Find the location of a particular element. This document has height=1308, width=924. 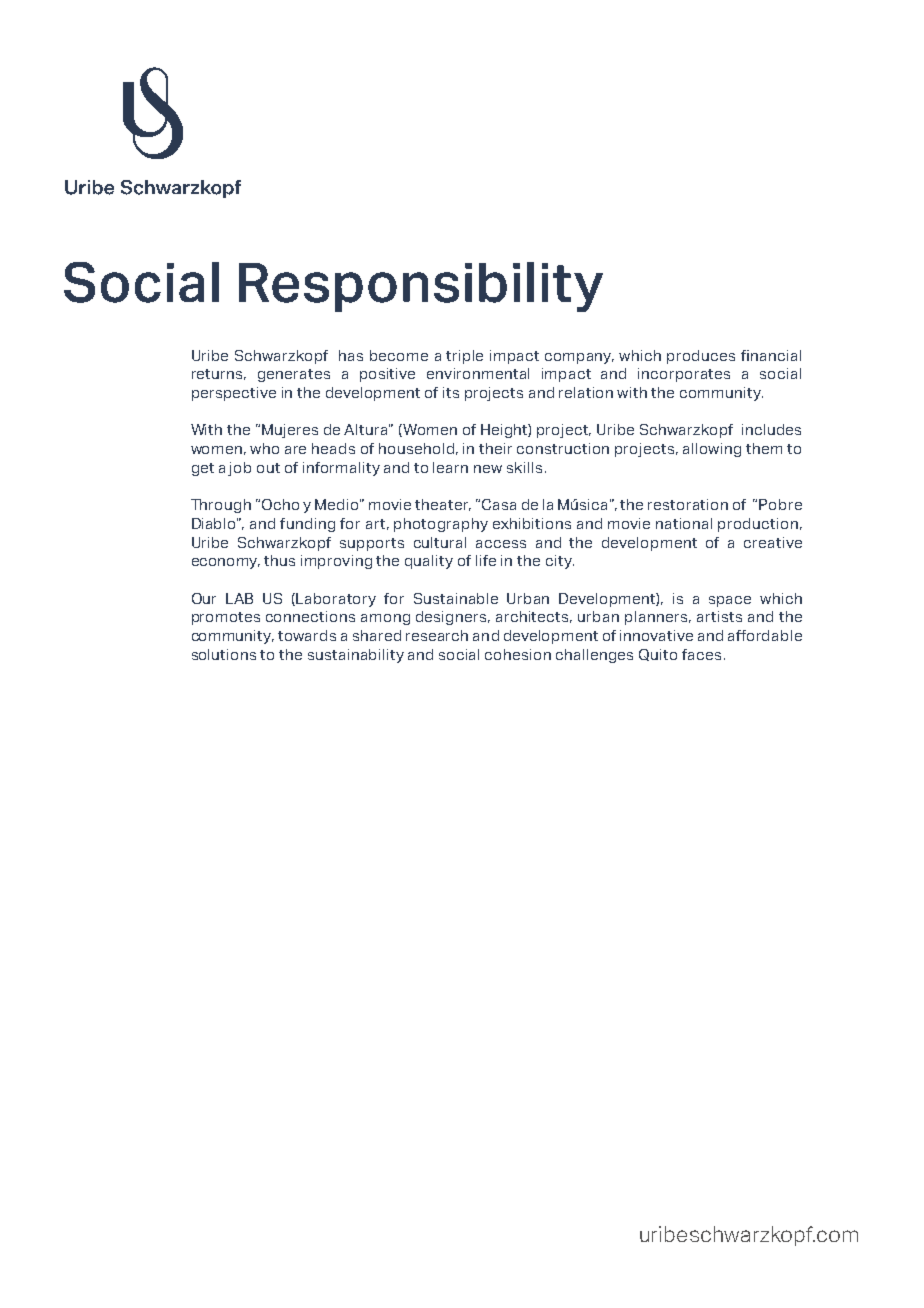

includes is located at coordinates (771, 429).
